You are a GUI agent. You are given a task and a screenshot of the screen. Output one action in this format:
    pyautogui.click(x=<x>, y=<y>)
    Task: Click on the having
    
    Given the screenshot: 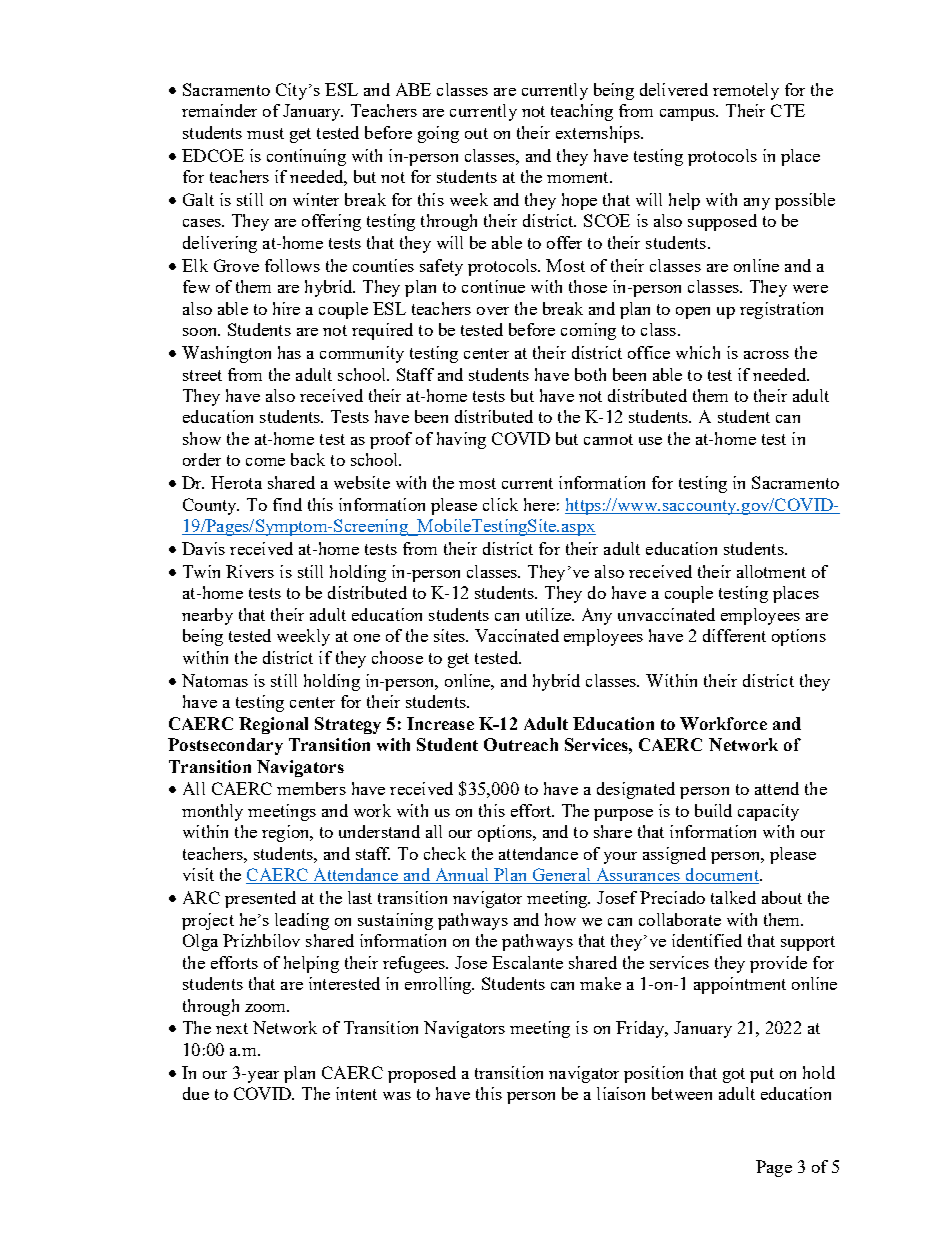 What is the action you would take?
    pyautogui.click(x=461, y=440)
